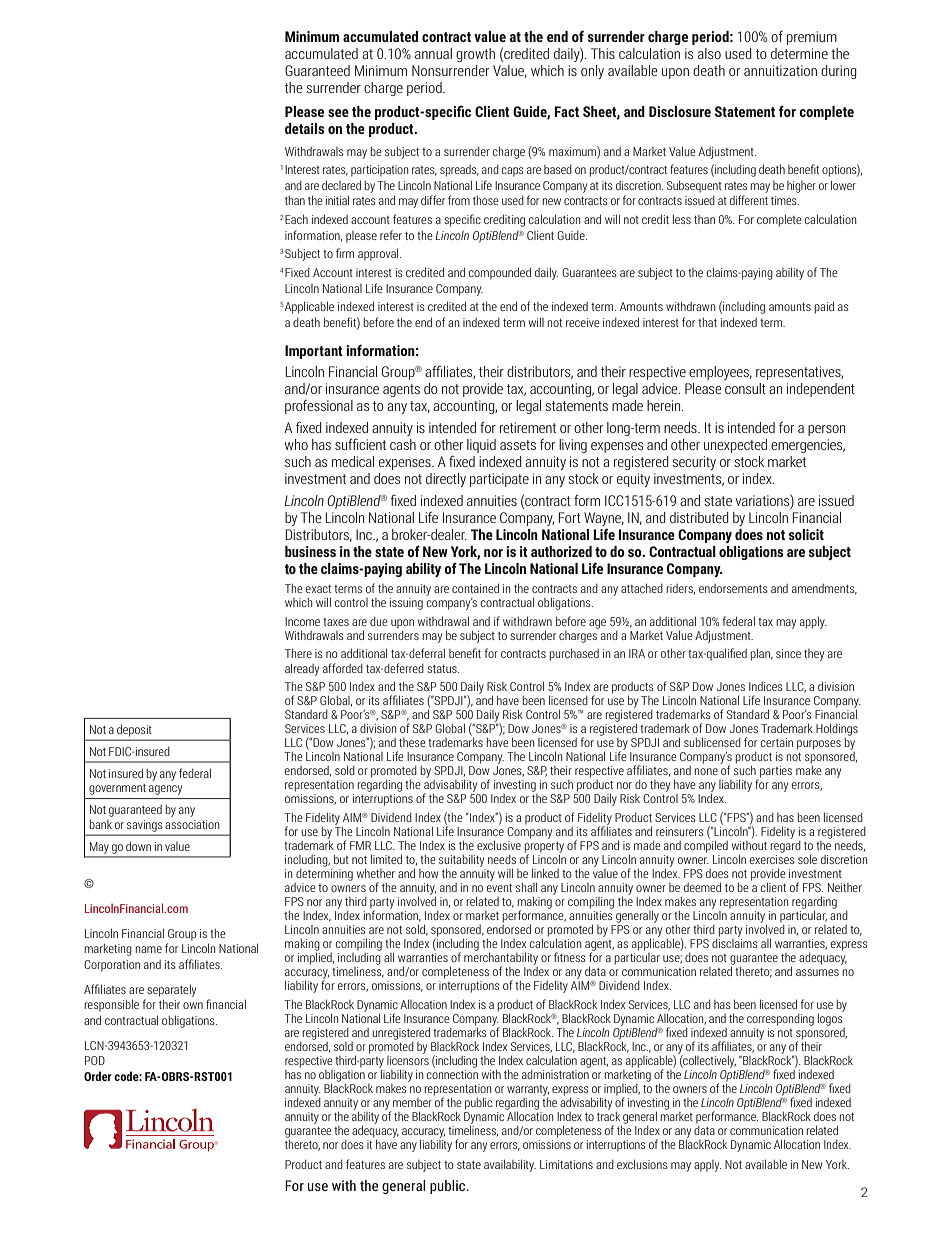 This screenshot has width=952, height=1233. I want to click on growth, so click(475, 55).
